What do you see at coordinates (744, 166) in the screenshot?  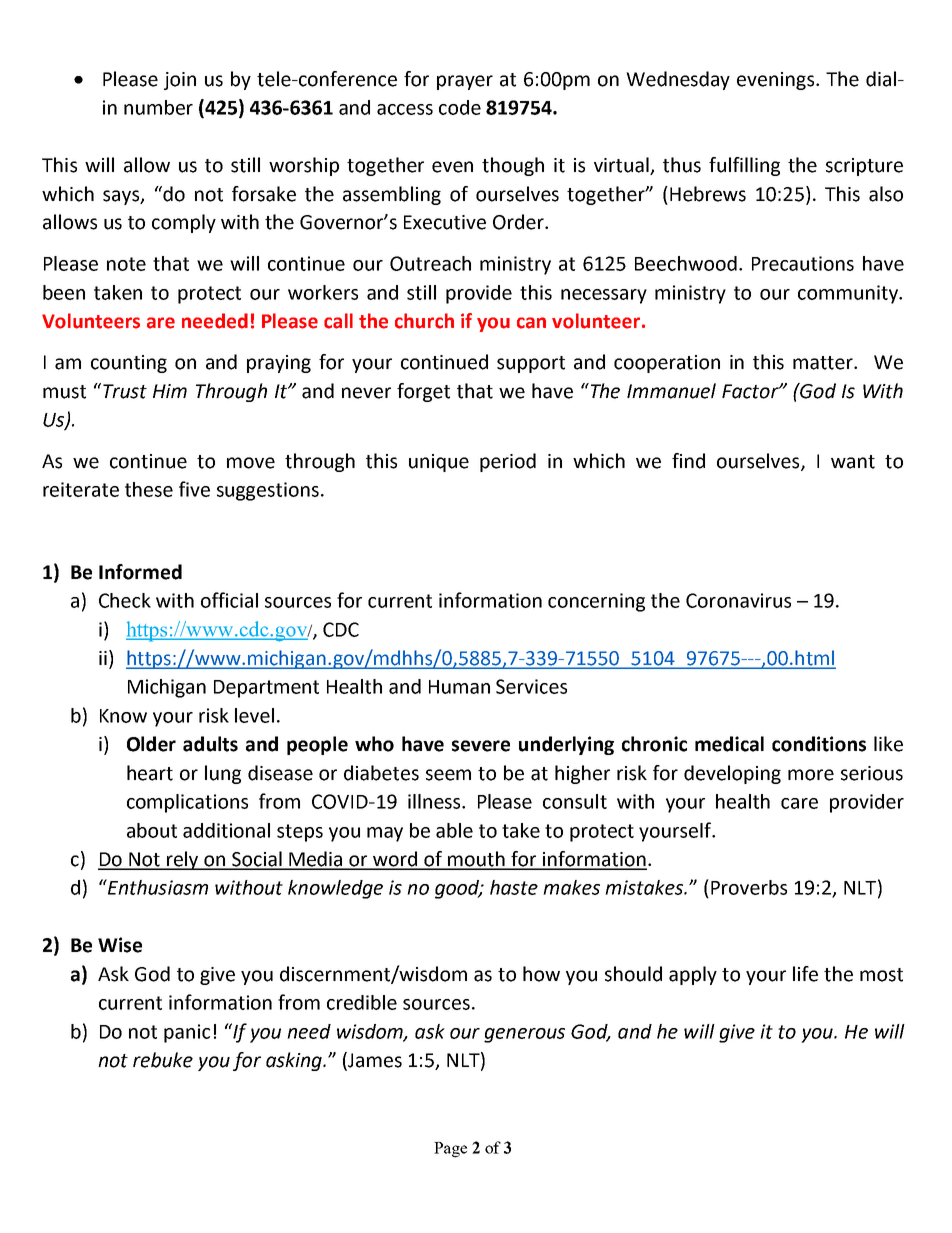 I see `fulfilling` at bounding box center [744, 166].
